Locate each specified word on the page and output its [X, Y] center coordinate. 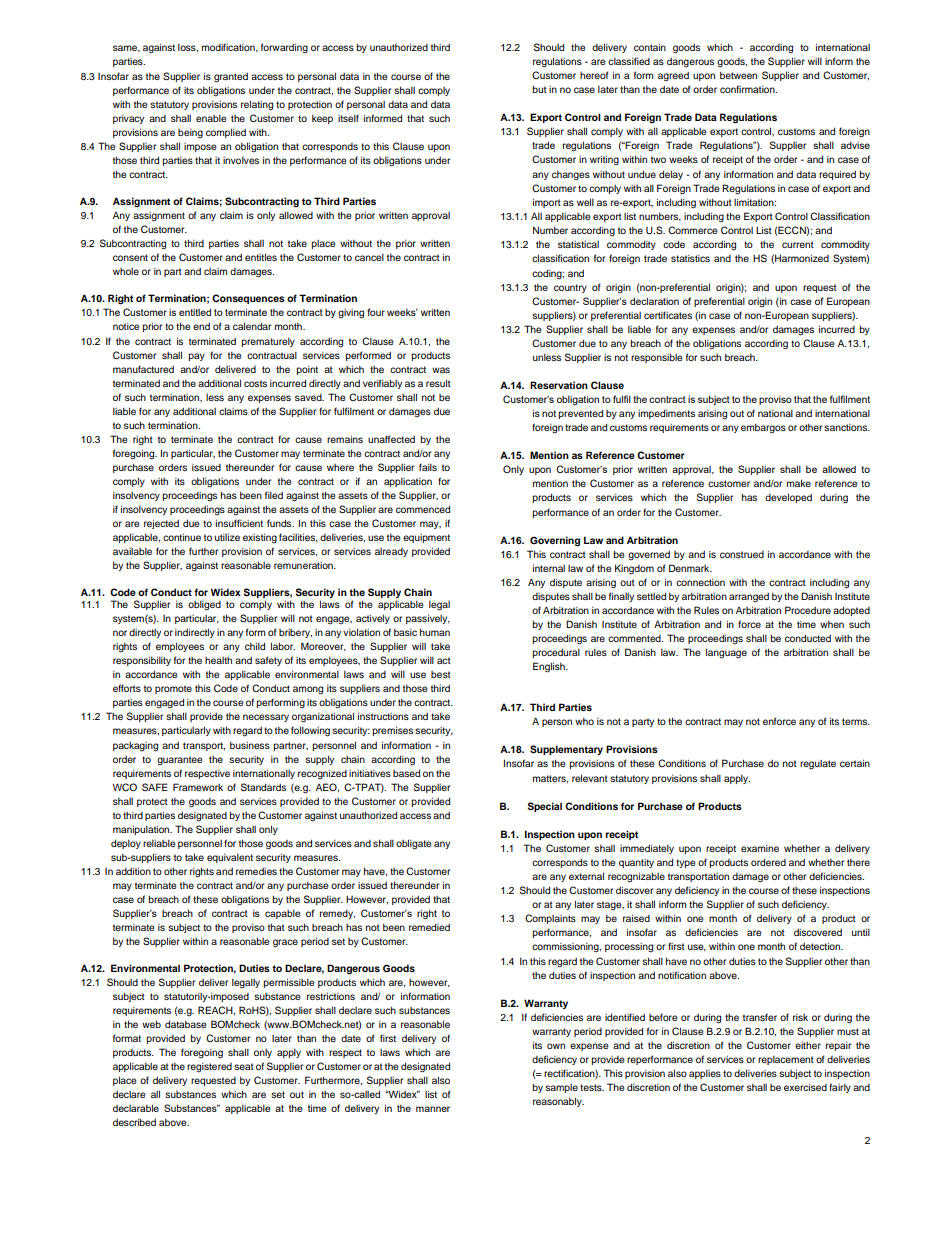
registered [209, 1068]
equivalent [230, 858]
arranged [749, 598]
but [539, 89]
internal [549, 568]
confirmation [748, 89]
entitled [195, 312]
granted [231, 78]
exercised [805, 1087]
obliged [204, 606]
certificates [668, 315]
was [441, 370]
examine [760, 848]
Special [545, 807]
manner [433, 1109]
